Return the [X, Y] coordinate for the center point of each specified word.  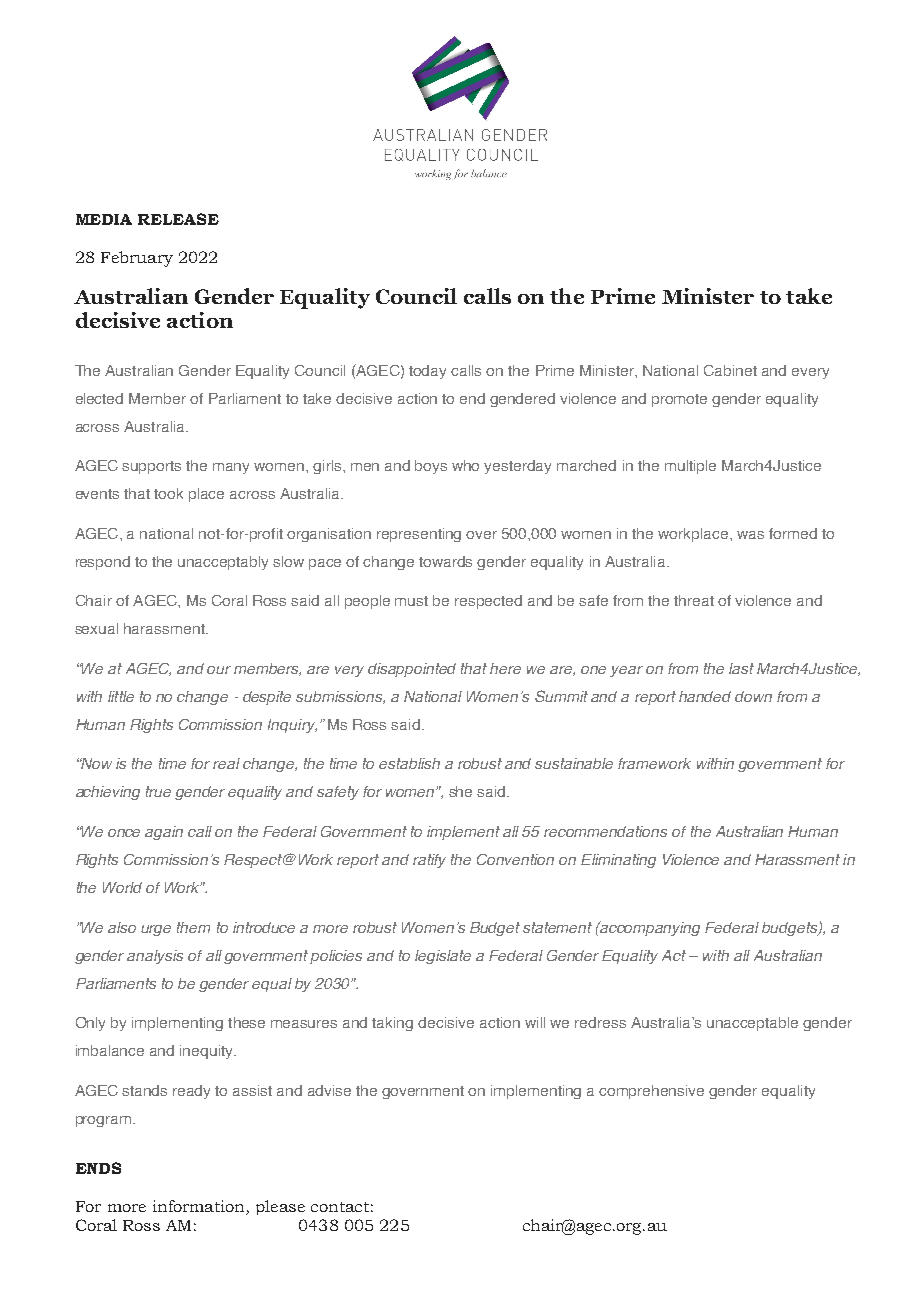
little [121, 696]
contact [340, 1207]
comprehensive [651, 1092]
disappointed [412, 670]
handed [705, 696]
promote [679, 400]
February [137, 259]
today [427, 372]
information [200, 1207]
